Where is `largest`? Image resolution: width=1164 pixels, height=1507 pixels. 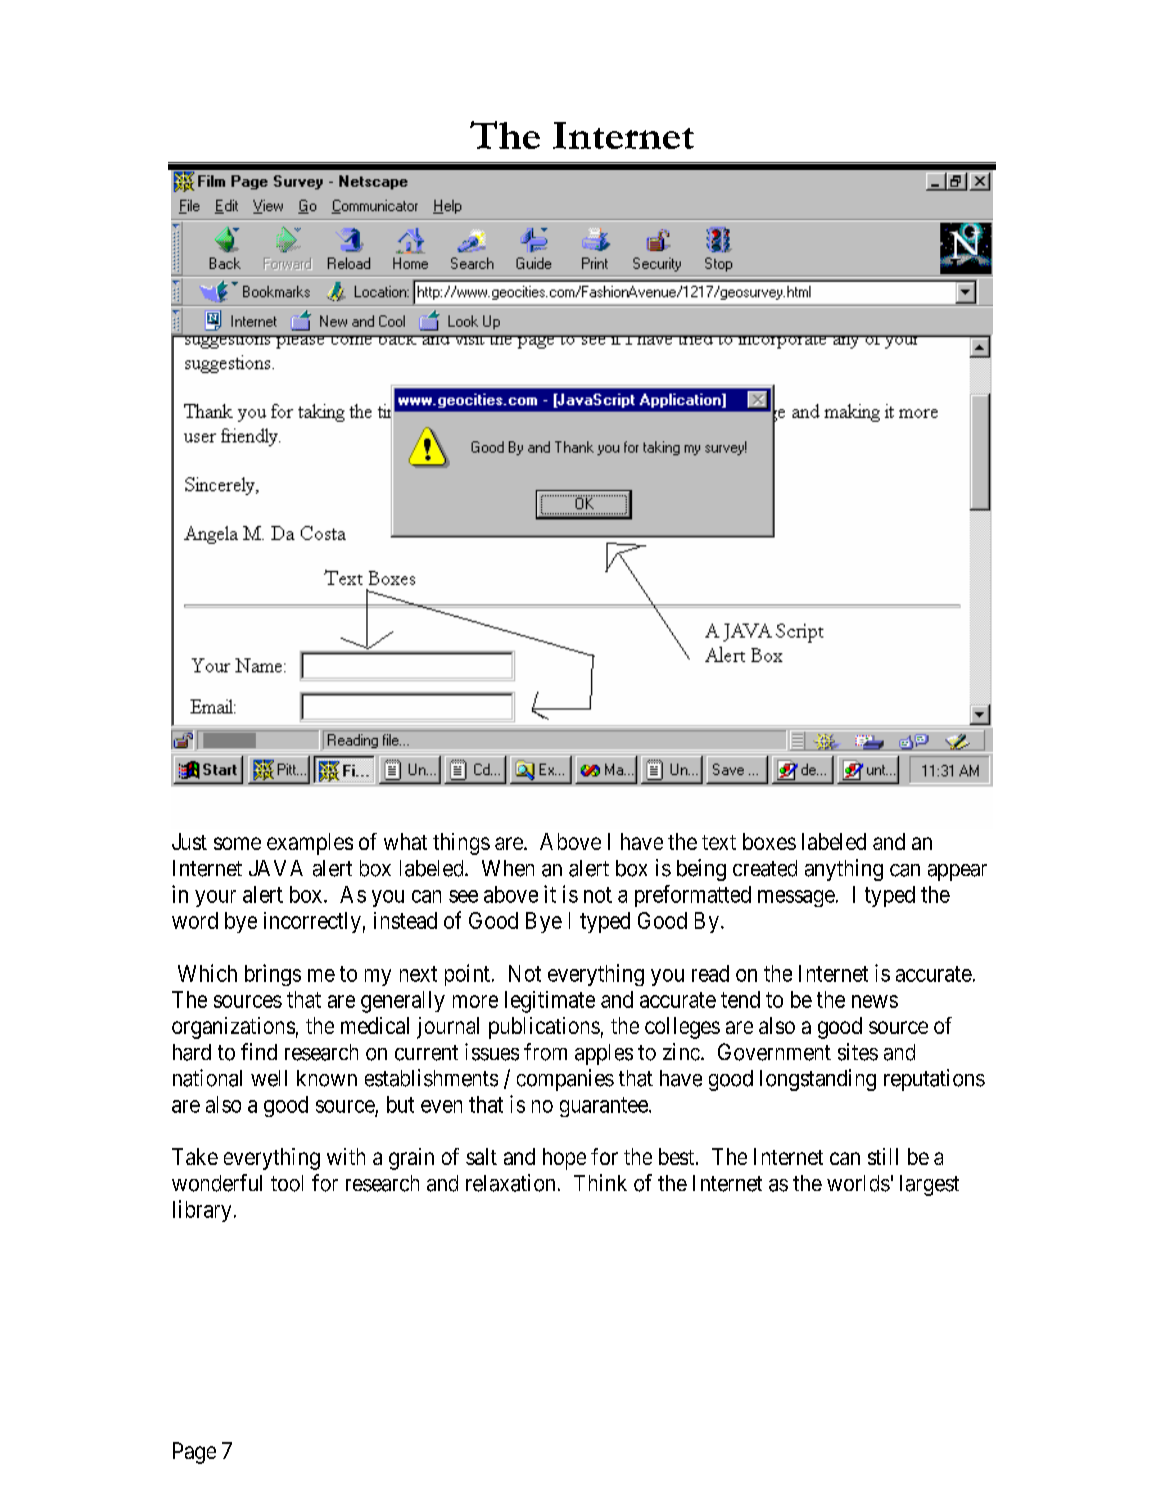 largest is located at coordinates (929, 1185).
